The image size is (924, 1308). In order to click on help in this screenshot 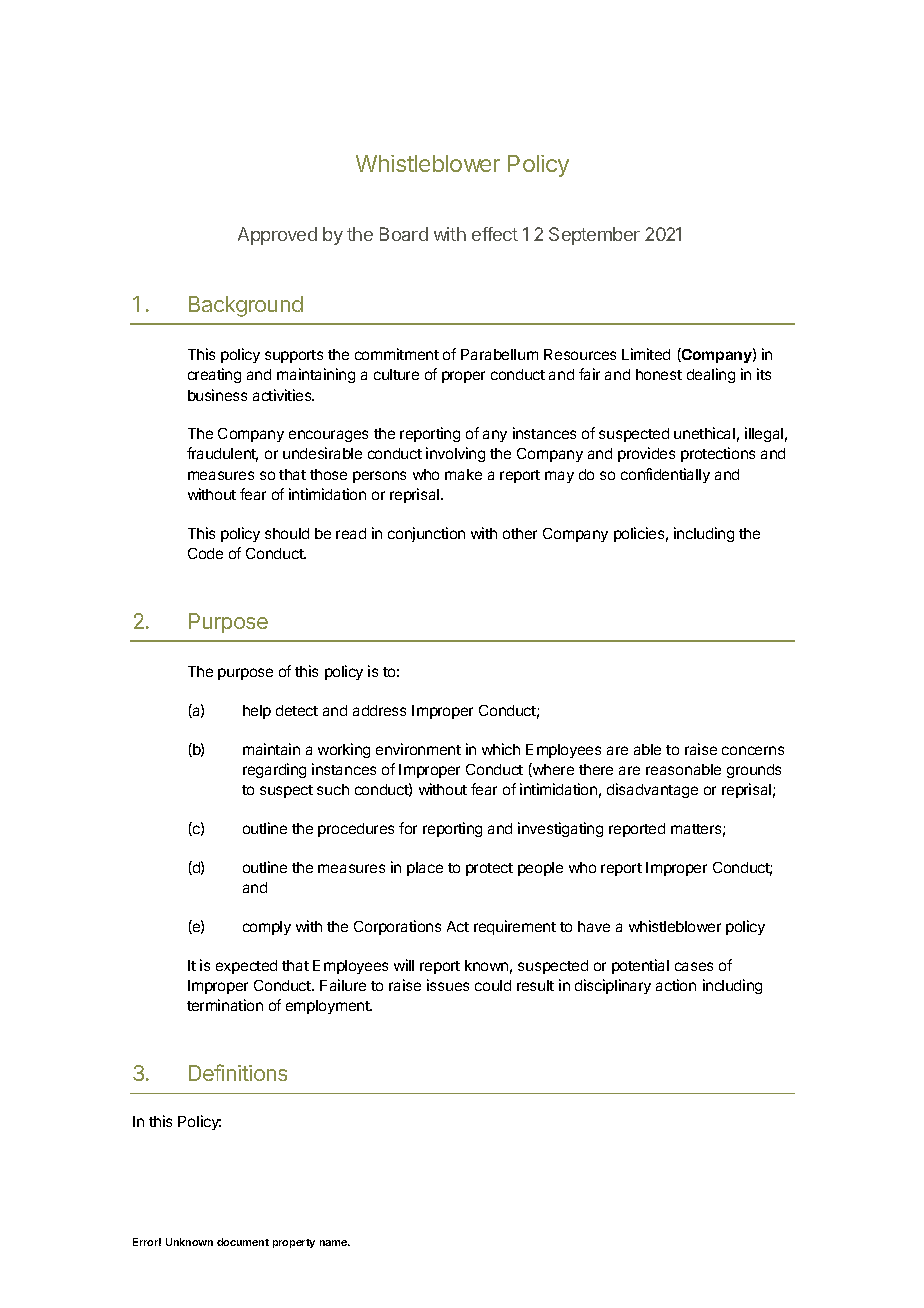, I will do `click(257, 712)`.
